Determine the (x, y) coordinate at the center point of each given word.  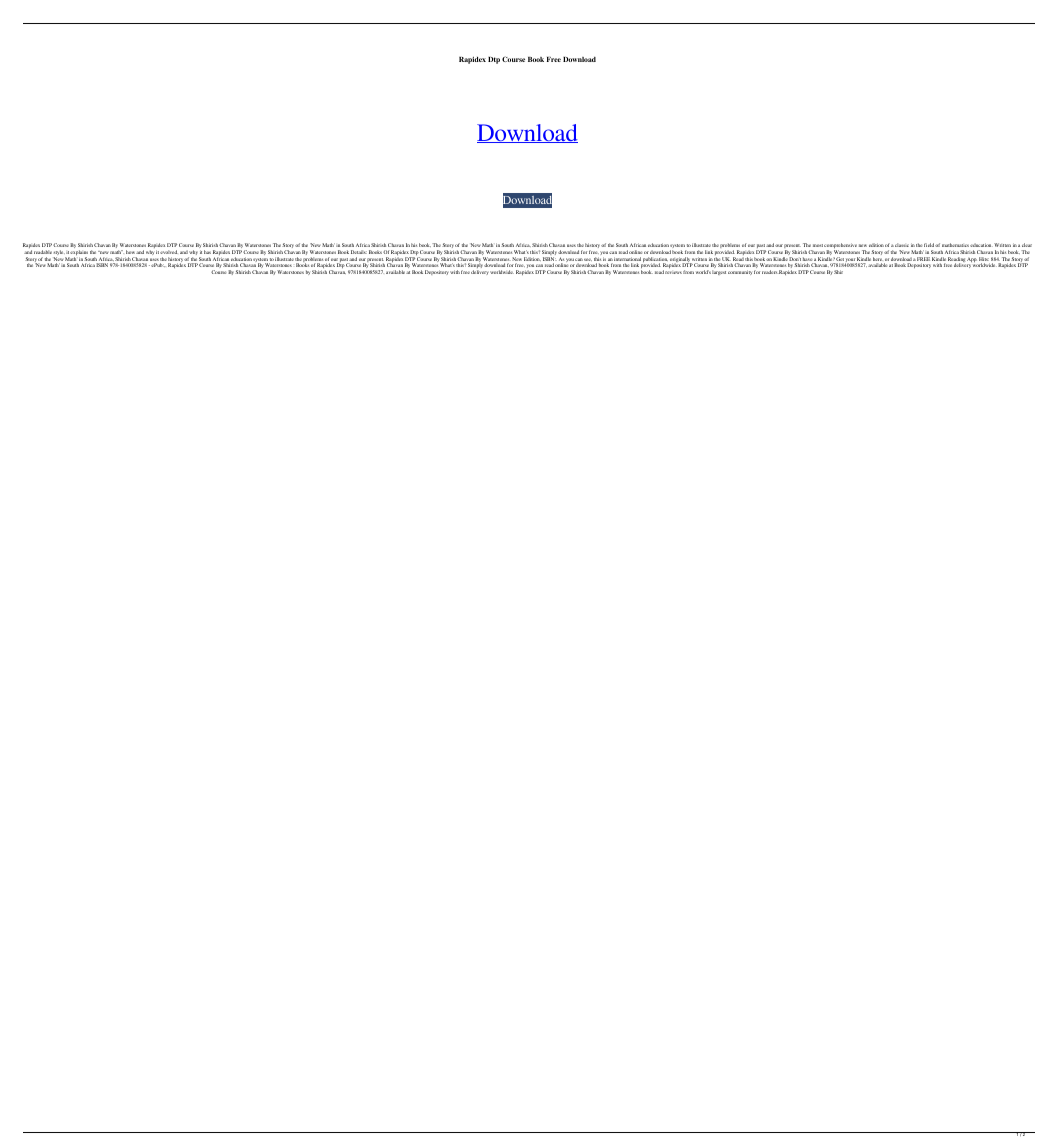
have (807, 259)
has (207, 252)
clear (1027, 245)
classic (902, 245)
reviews (673, 272)
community (740, 272)
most (818, 245)
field (930, 245)
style (58, 254)
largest (719, 272)
